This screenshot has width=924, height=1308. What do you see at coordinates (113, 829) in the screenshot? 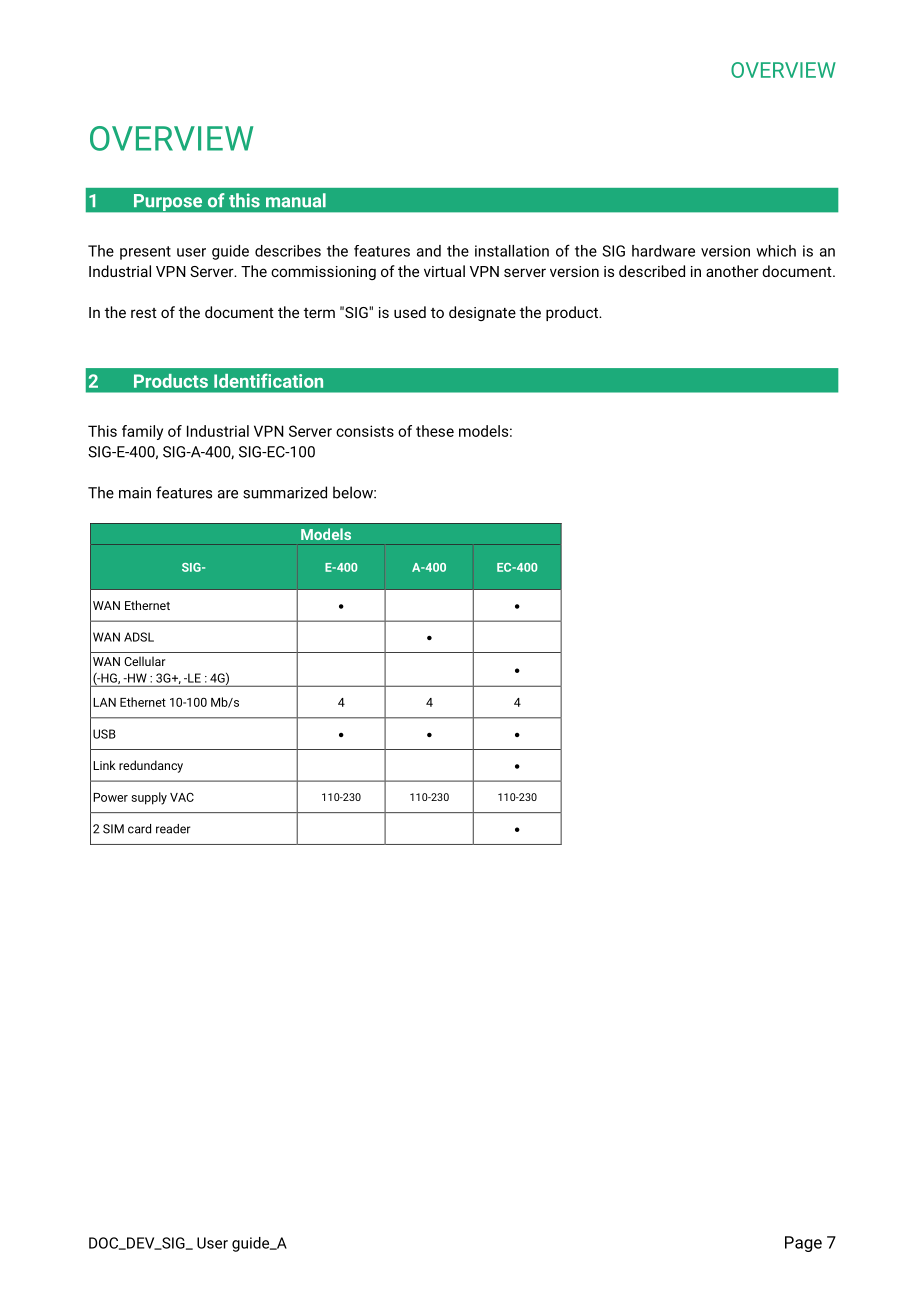
I see `SIM` at bounding box center [113, 829].
